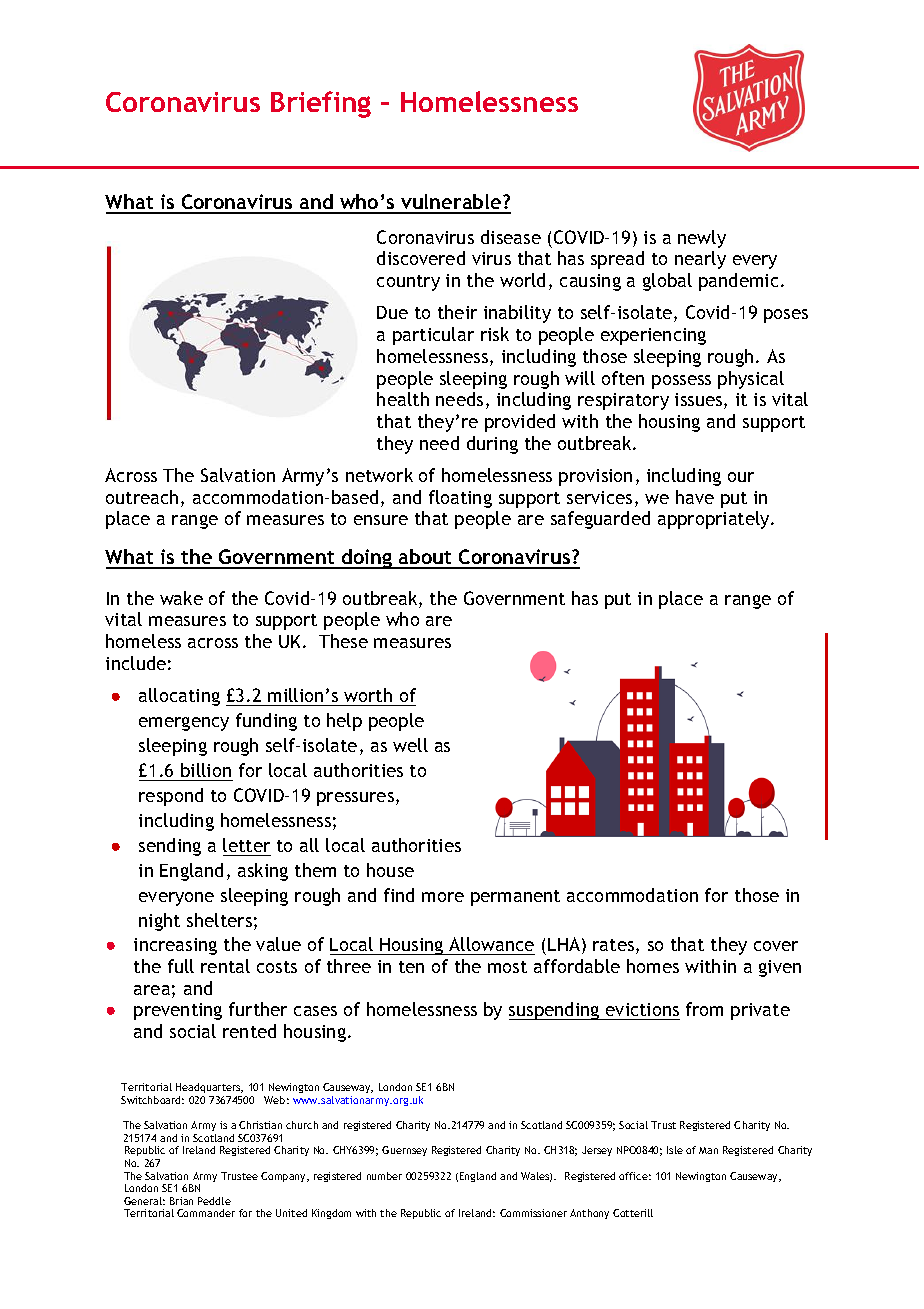  Describe the element at coordinates (675, 1150) in the page. I see `Isle` at that location.
